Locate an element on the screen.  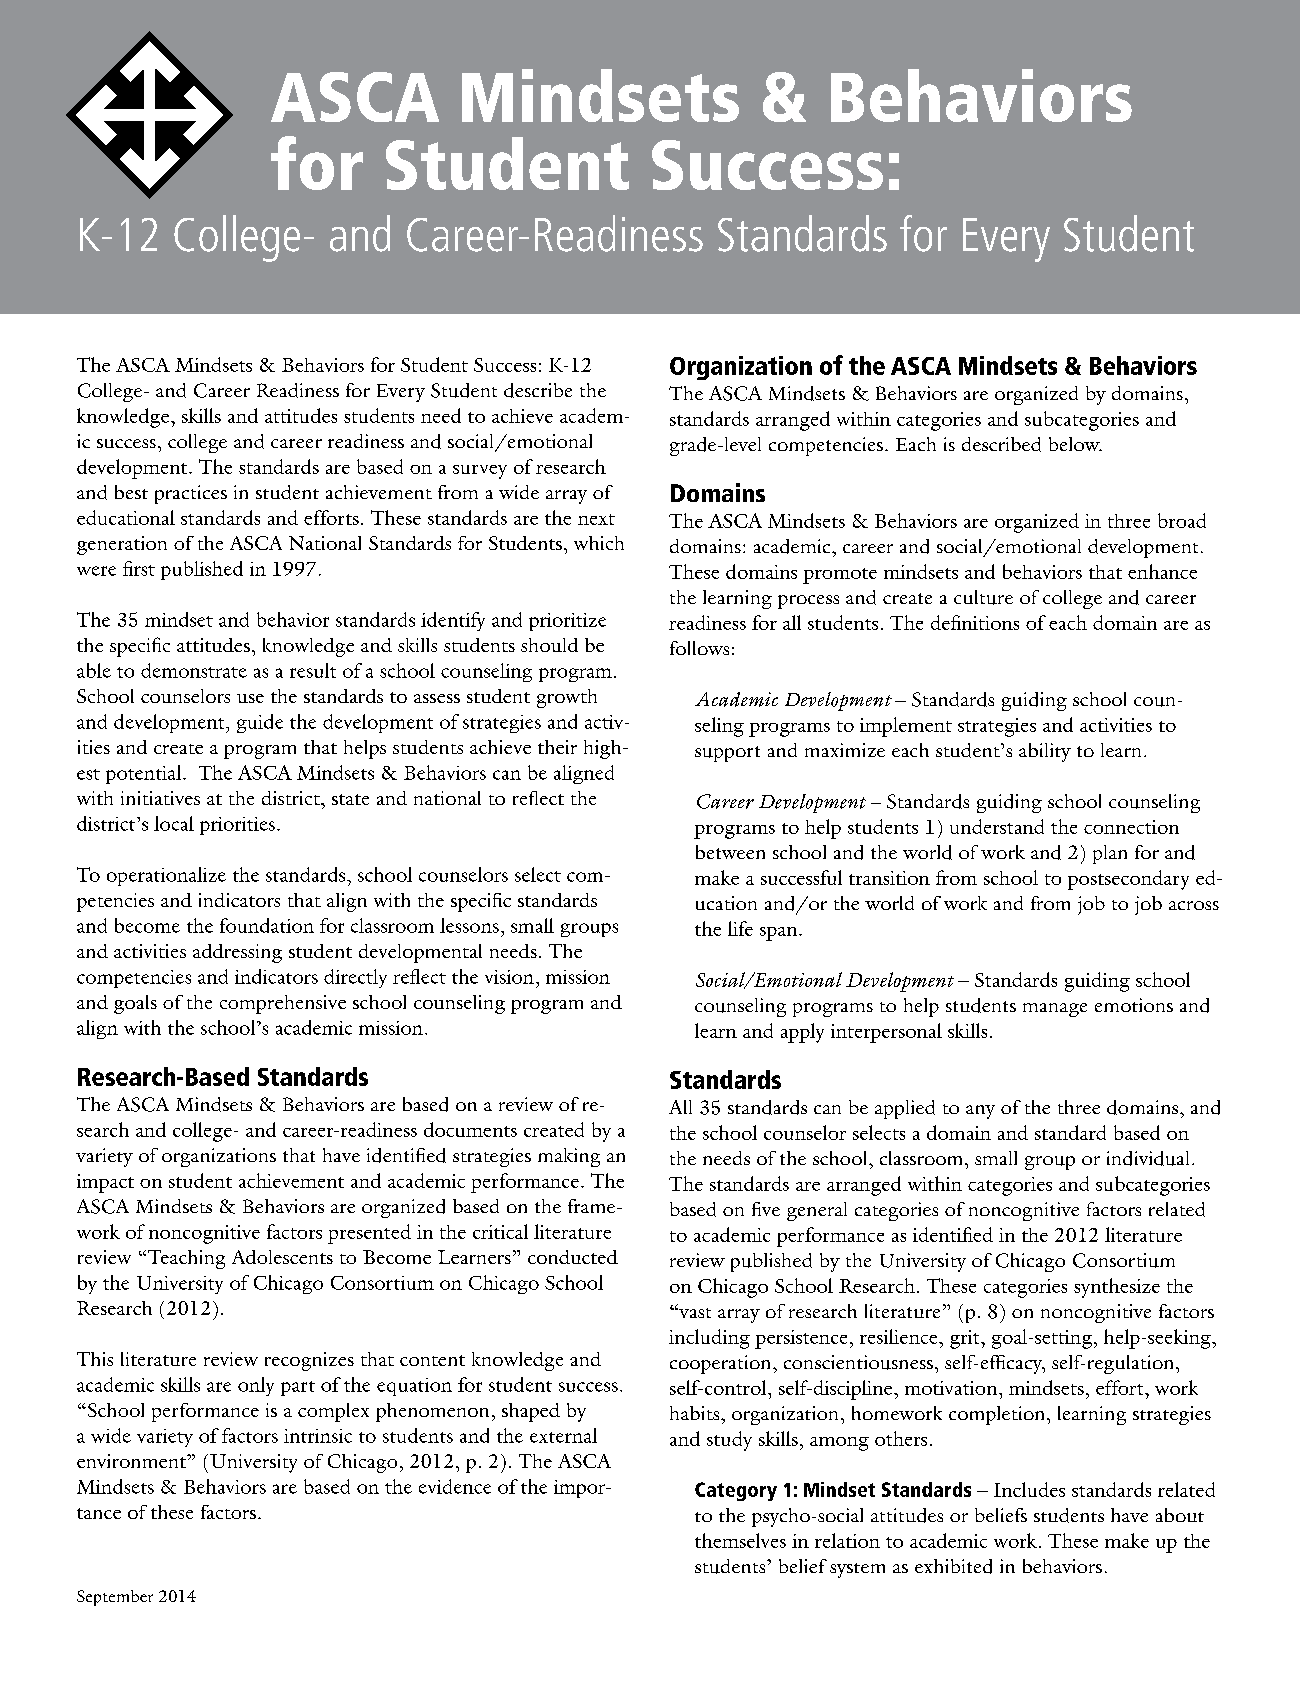
September is located at coordinates (115, 1598).
